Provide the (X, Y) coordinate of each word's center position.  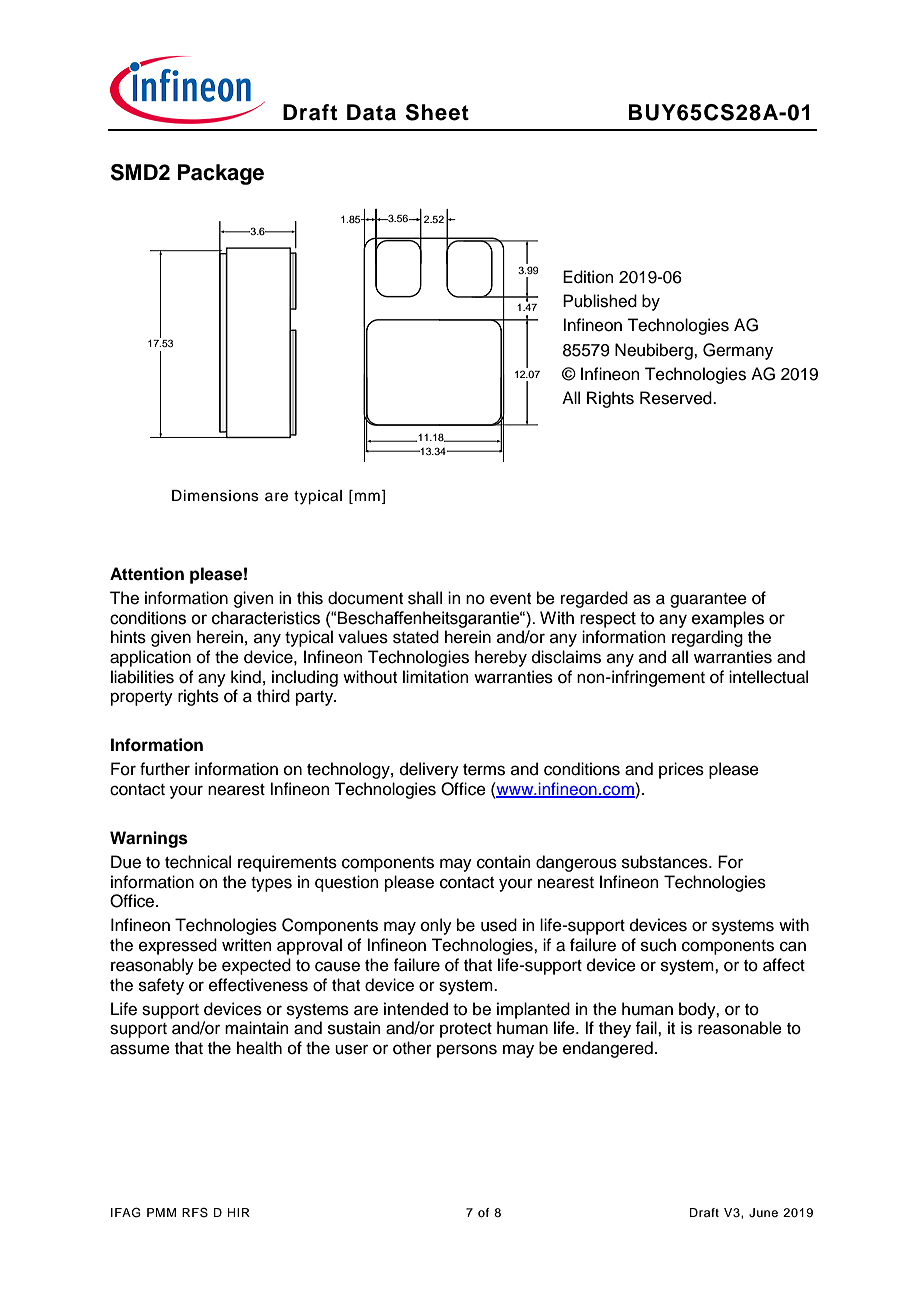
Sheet (437, 112)
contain (504, 862)
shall (425, 598)
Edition (588, 277)
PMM (161, 1212)
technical (198, 862)
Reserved (677, 398)
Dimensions (215, 496)
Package (221, 174)
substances (666, 862)
